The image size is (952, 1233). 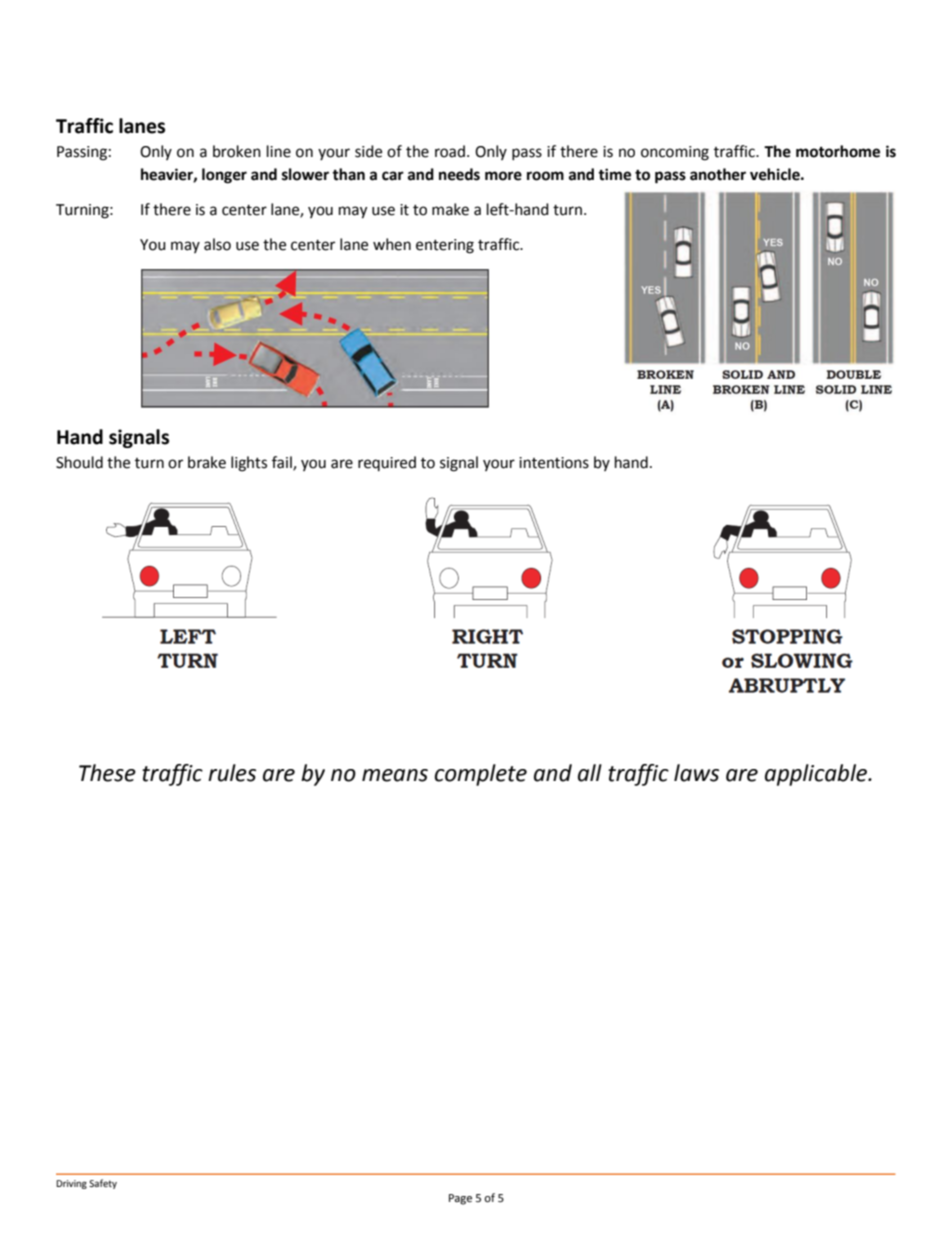 I want to click on These, so click(x=107, y=773).
